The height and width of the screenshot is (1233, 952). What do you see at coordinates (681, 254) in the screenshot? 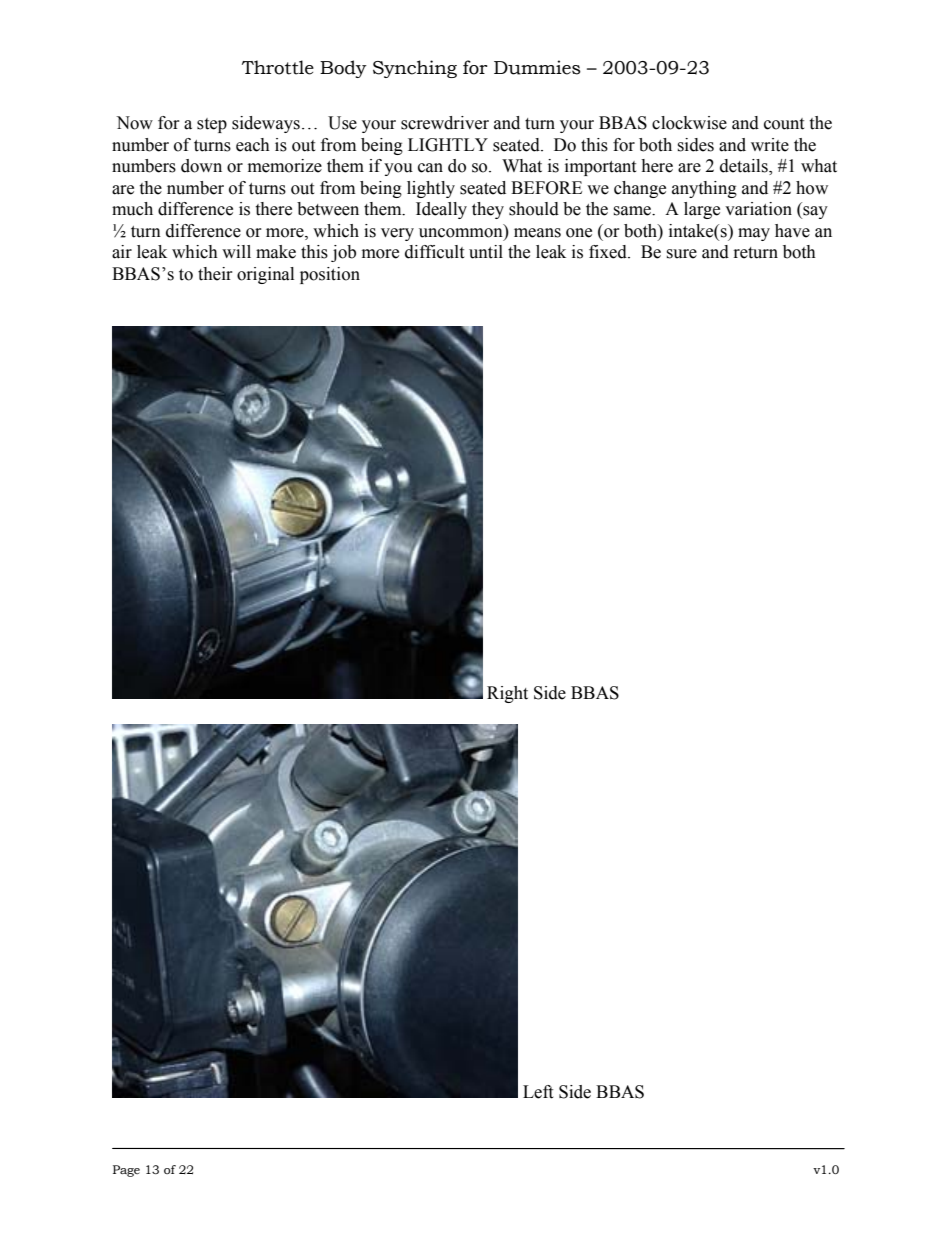
I see `sure` at bounding box center [681, 254].
